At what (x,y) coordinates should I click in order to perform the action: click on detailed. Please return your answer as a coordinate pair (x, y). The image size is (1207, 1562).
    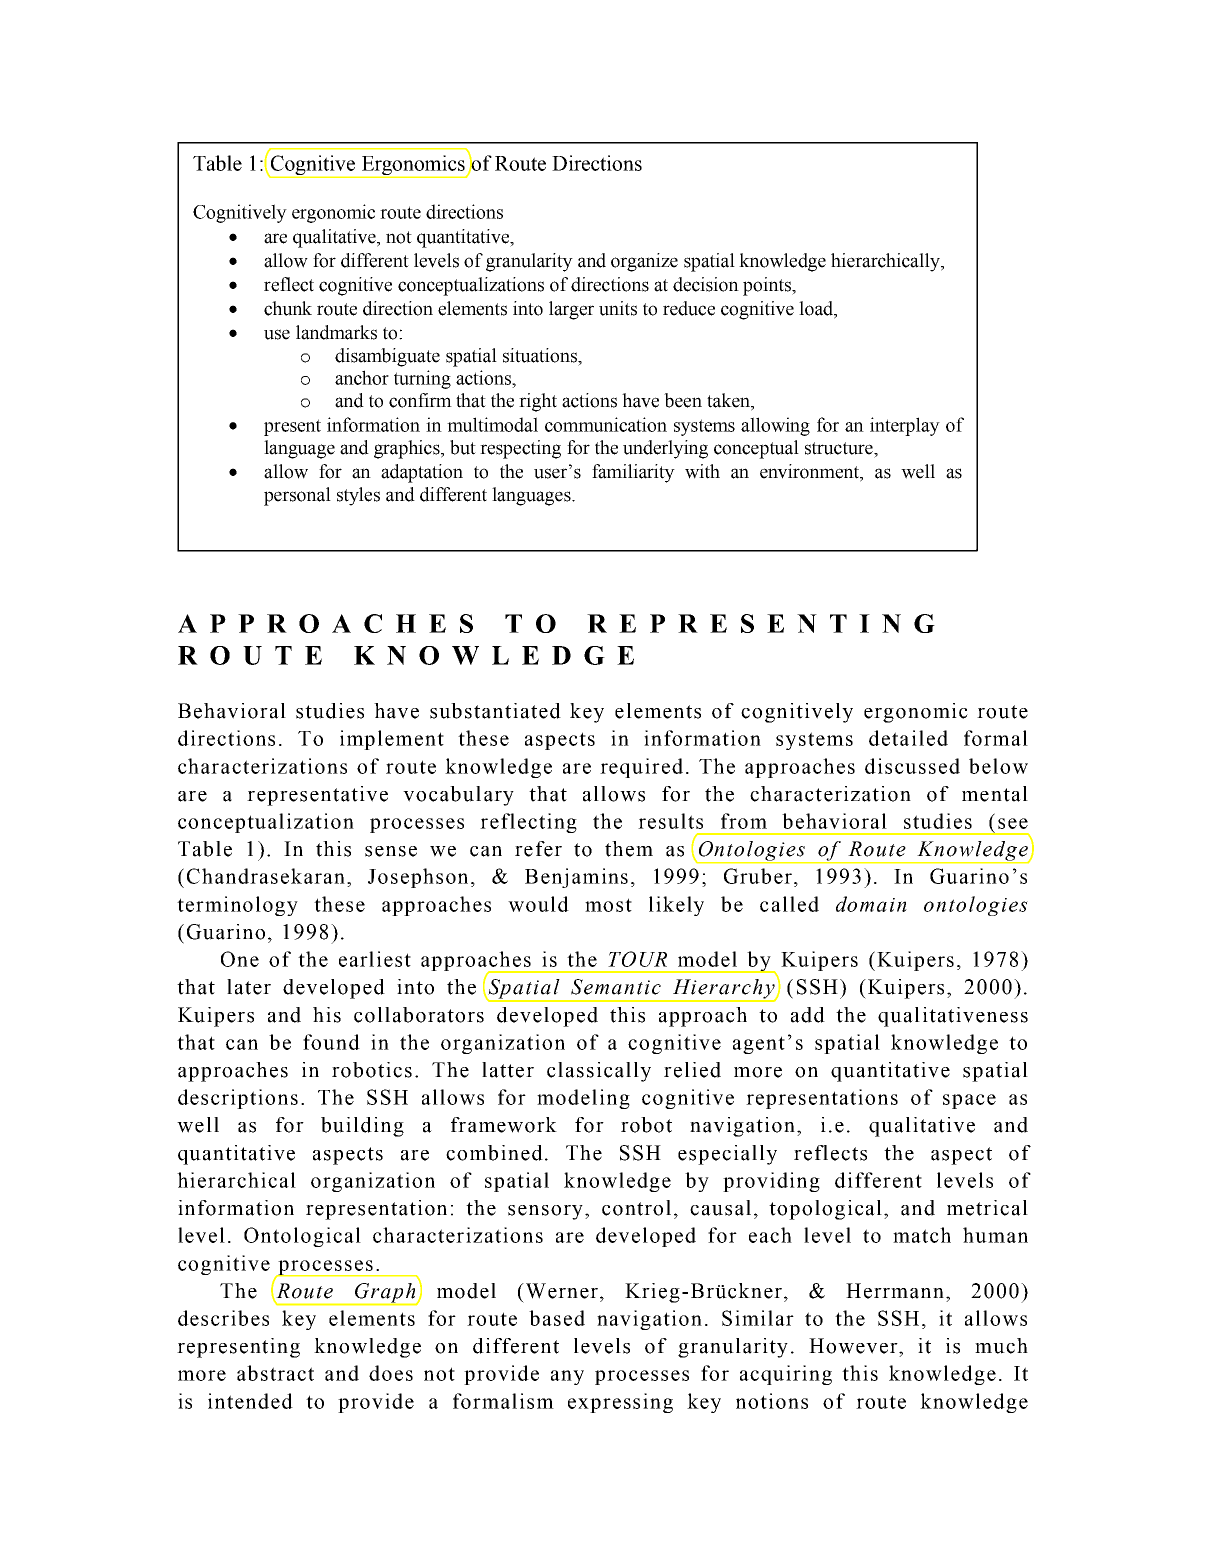
    Looking at the image, I should click on (908, 738).
